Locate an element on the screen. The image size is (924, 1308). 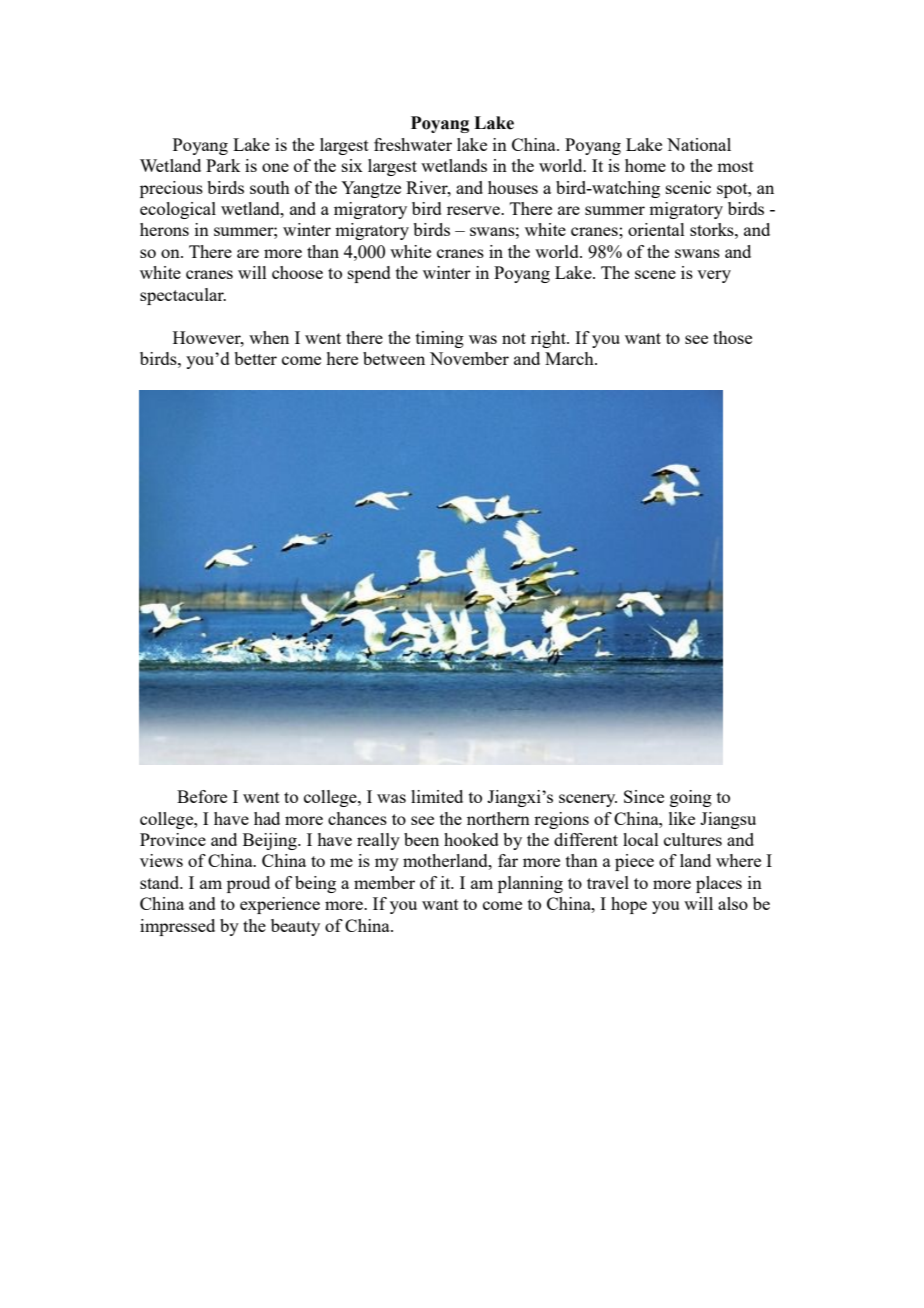
better is located at coordinates (255, 358).
